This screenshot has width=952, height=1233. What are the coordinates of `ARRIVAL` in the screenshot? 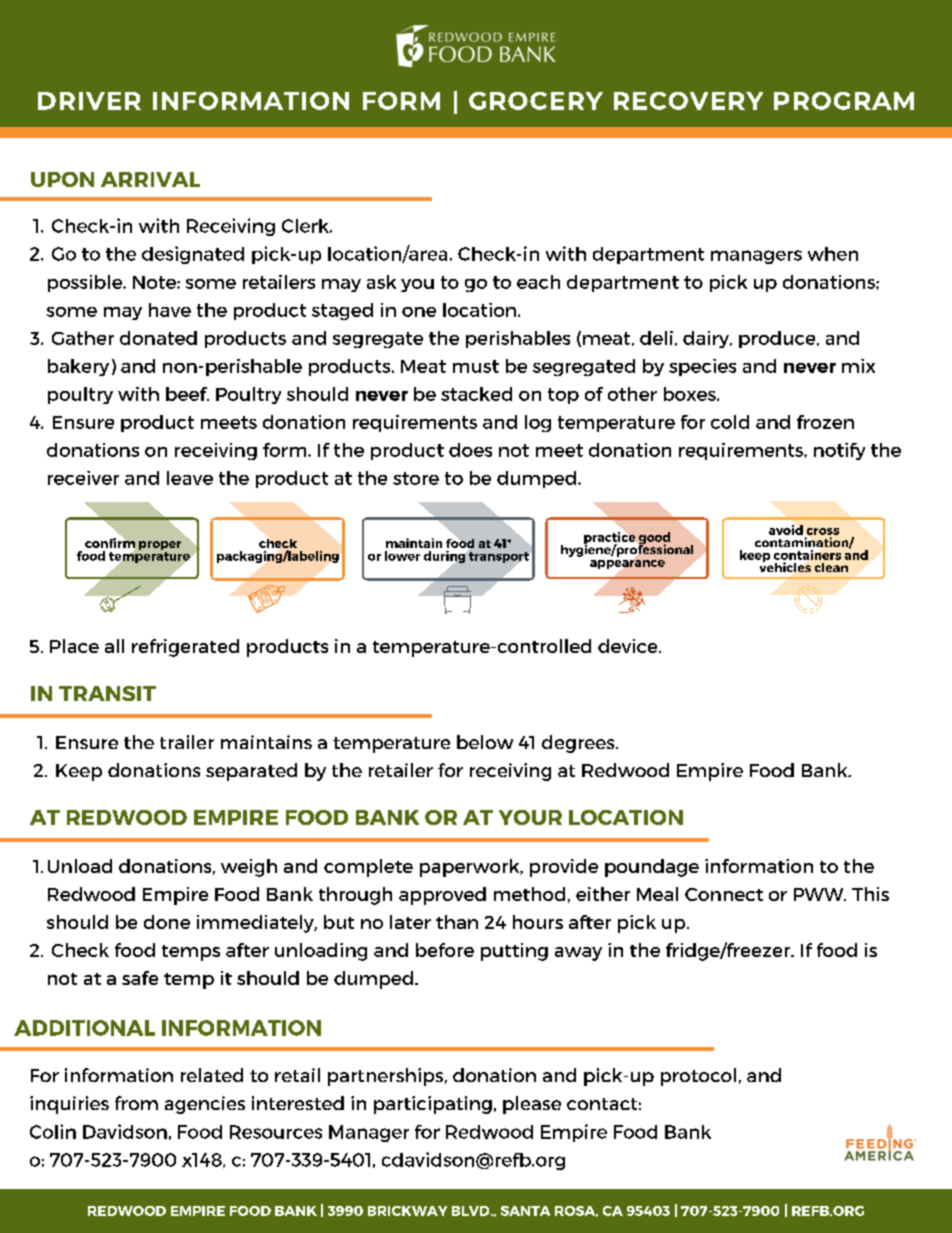 It's located at (150, 179).
